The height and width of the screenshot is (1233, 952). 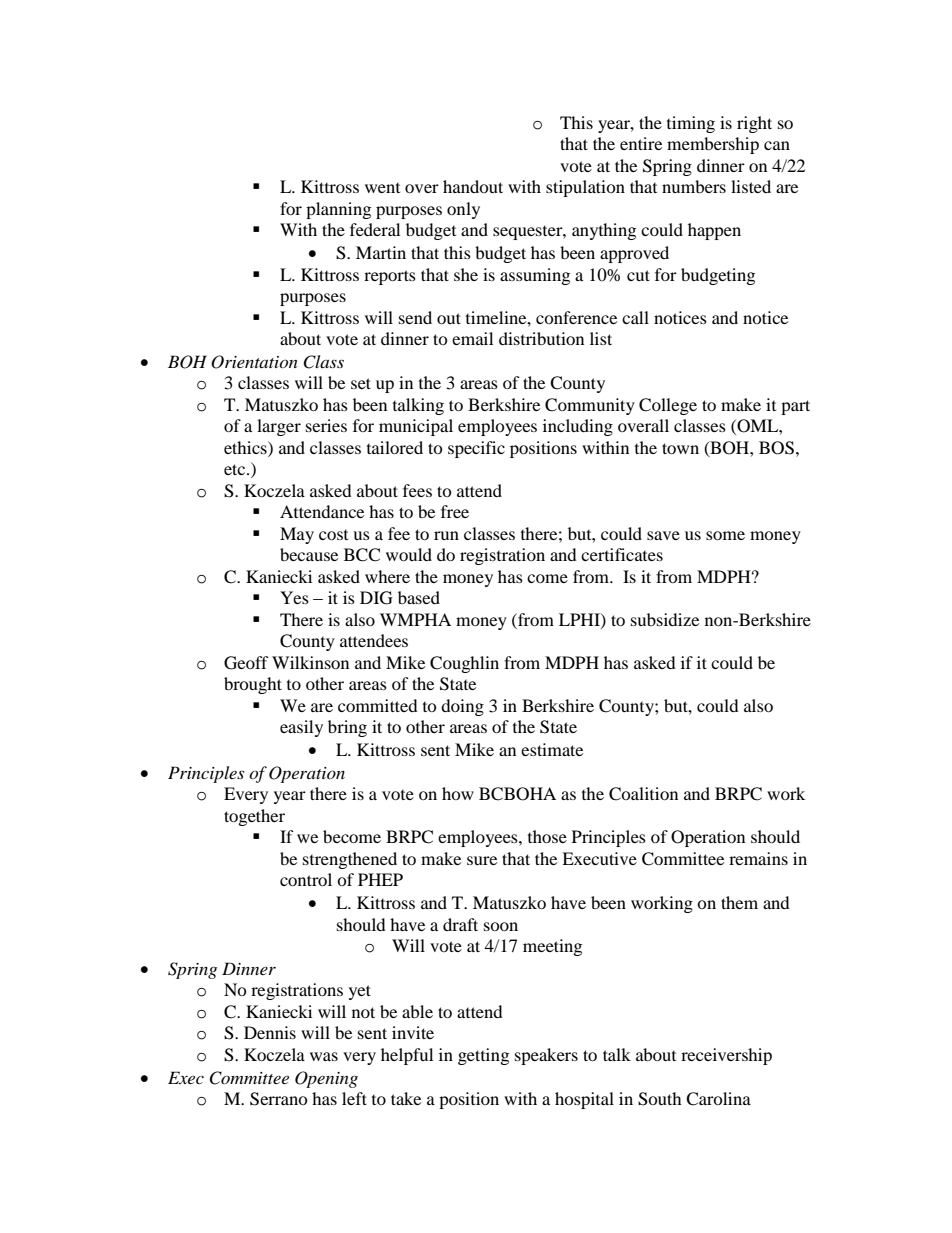 I want to click on Yes, so click(x=294, y=597).
